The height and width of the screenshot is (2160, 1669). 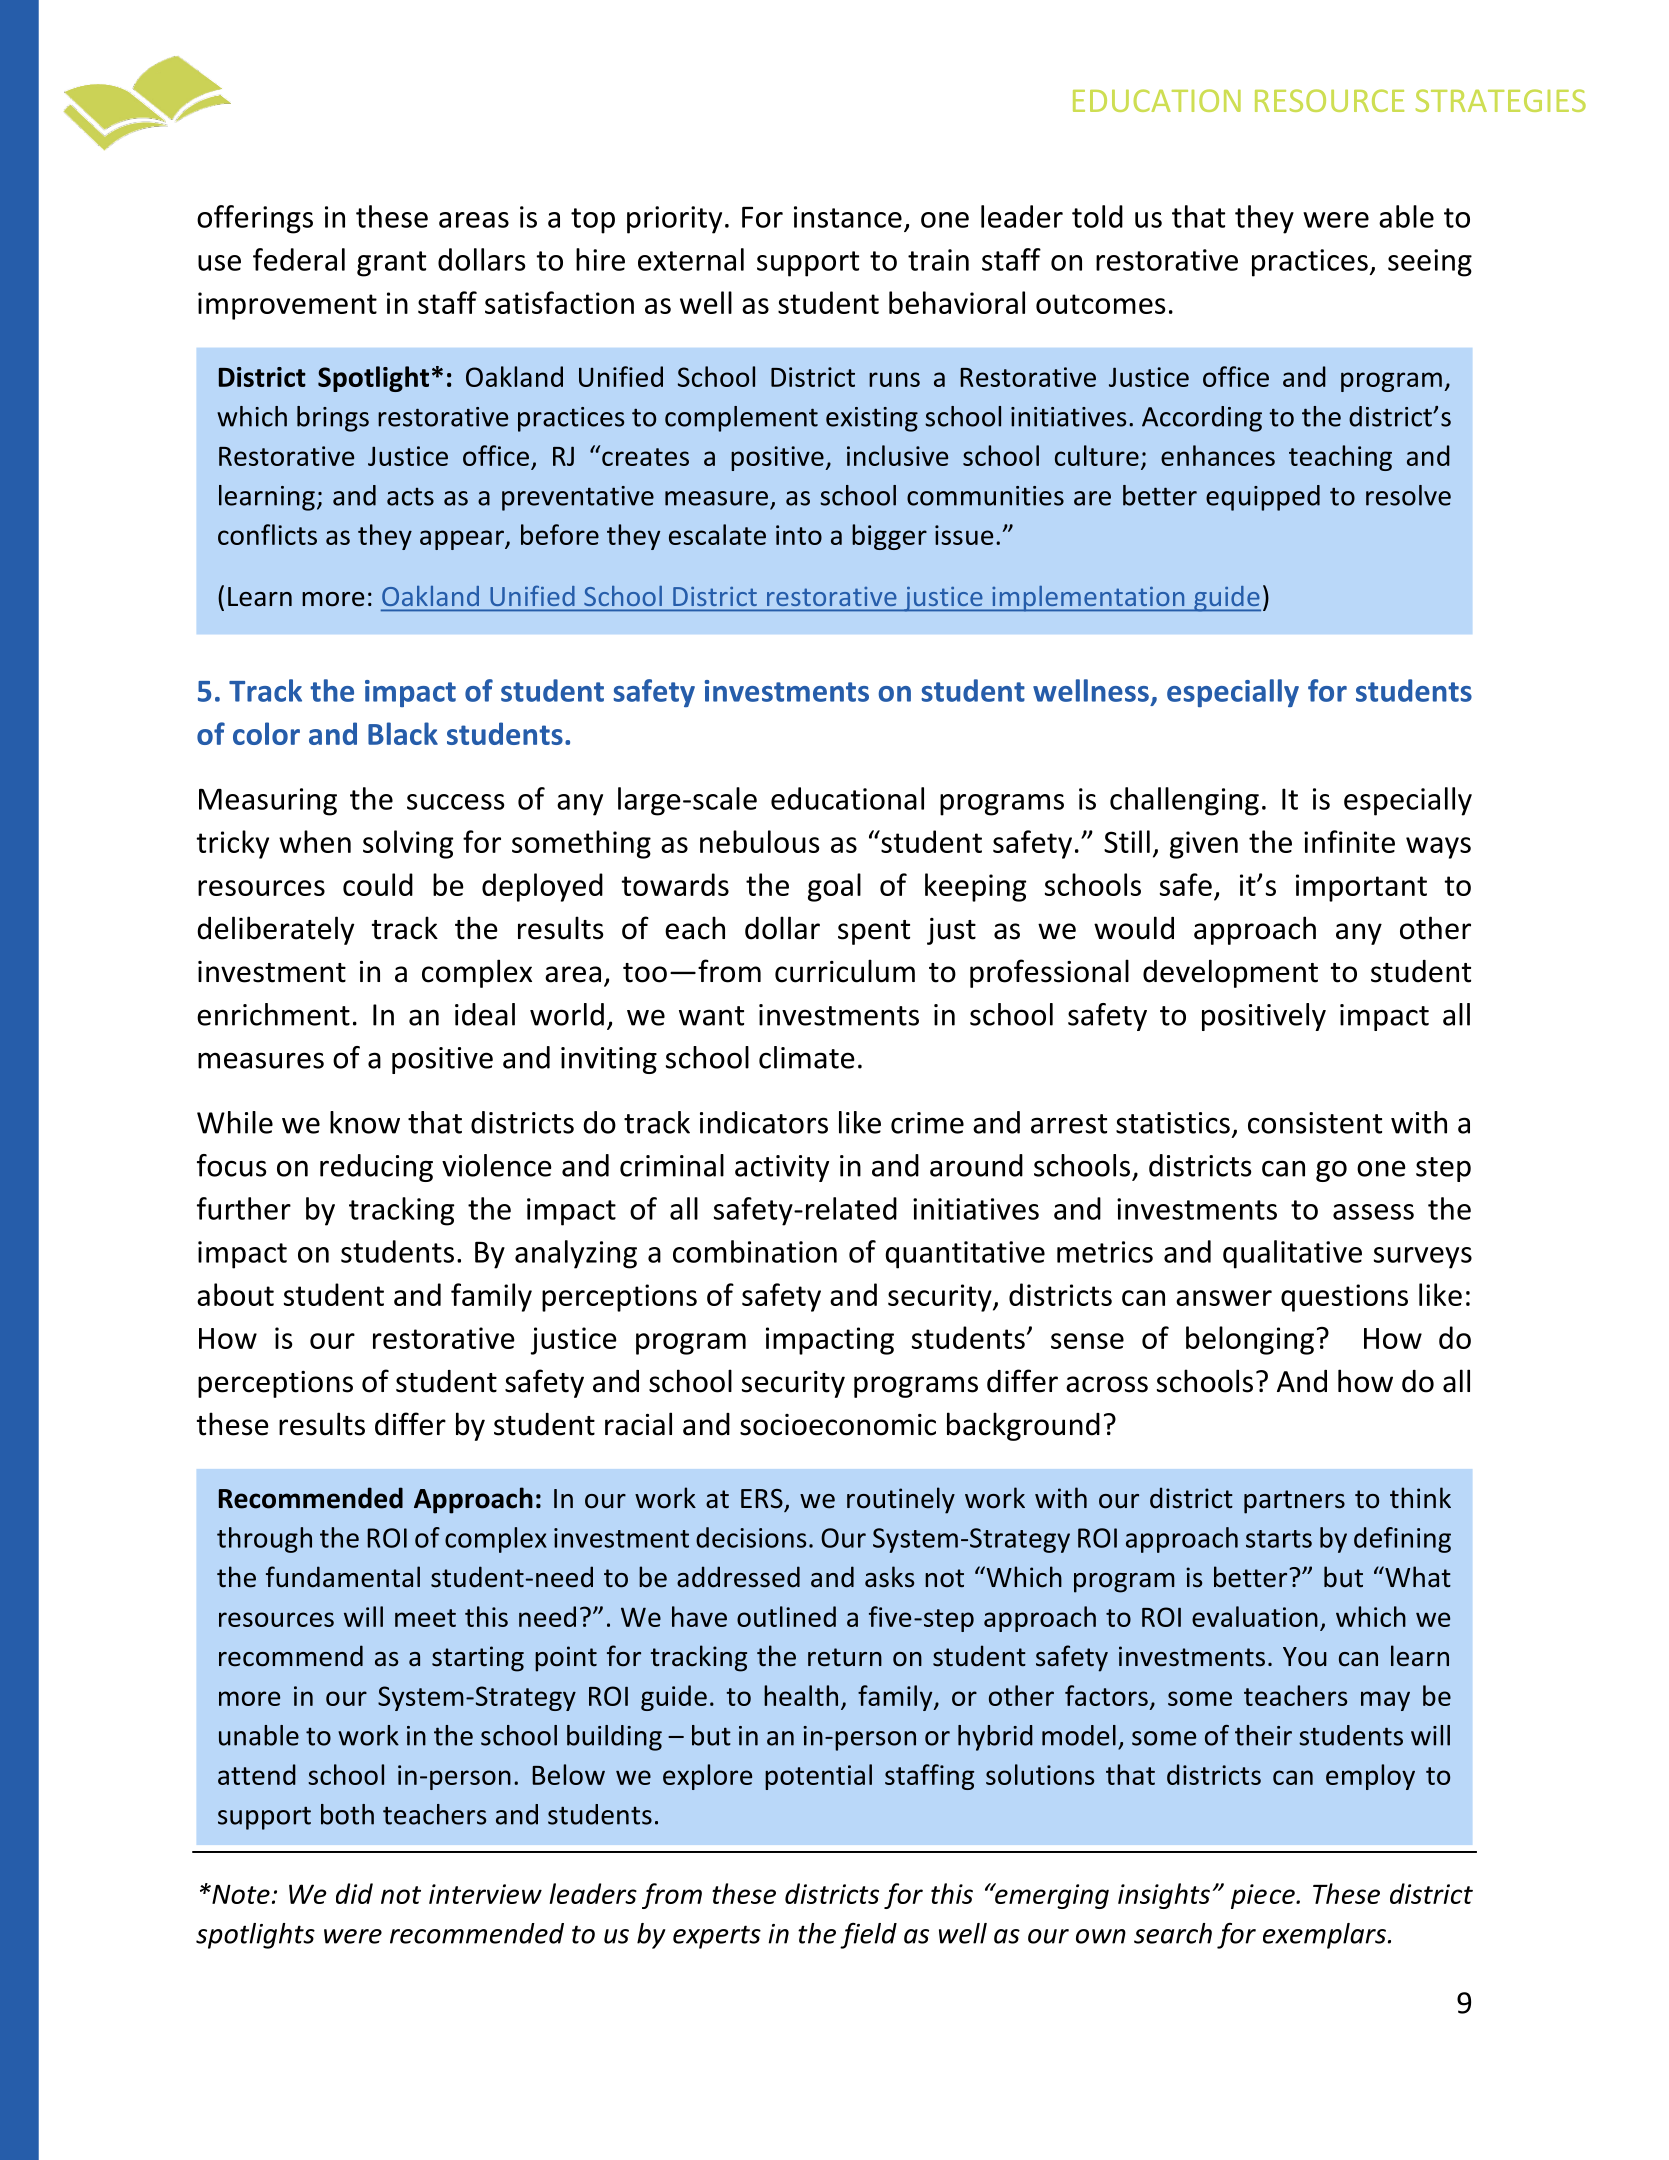 I want to click on instance, so click(x=848, y=217).
